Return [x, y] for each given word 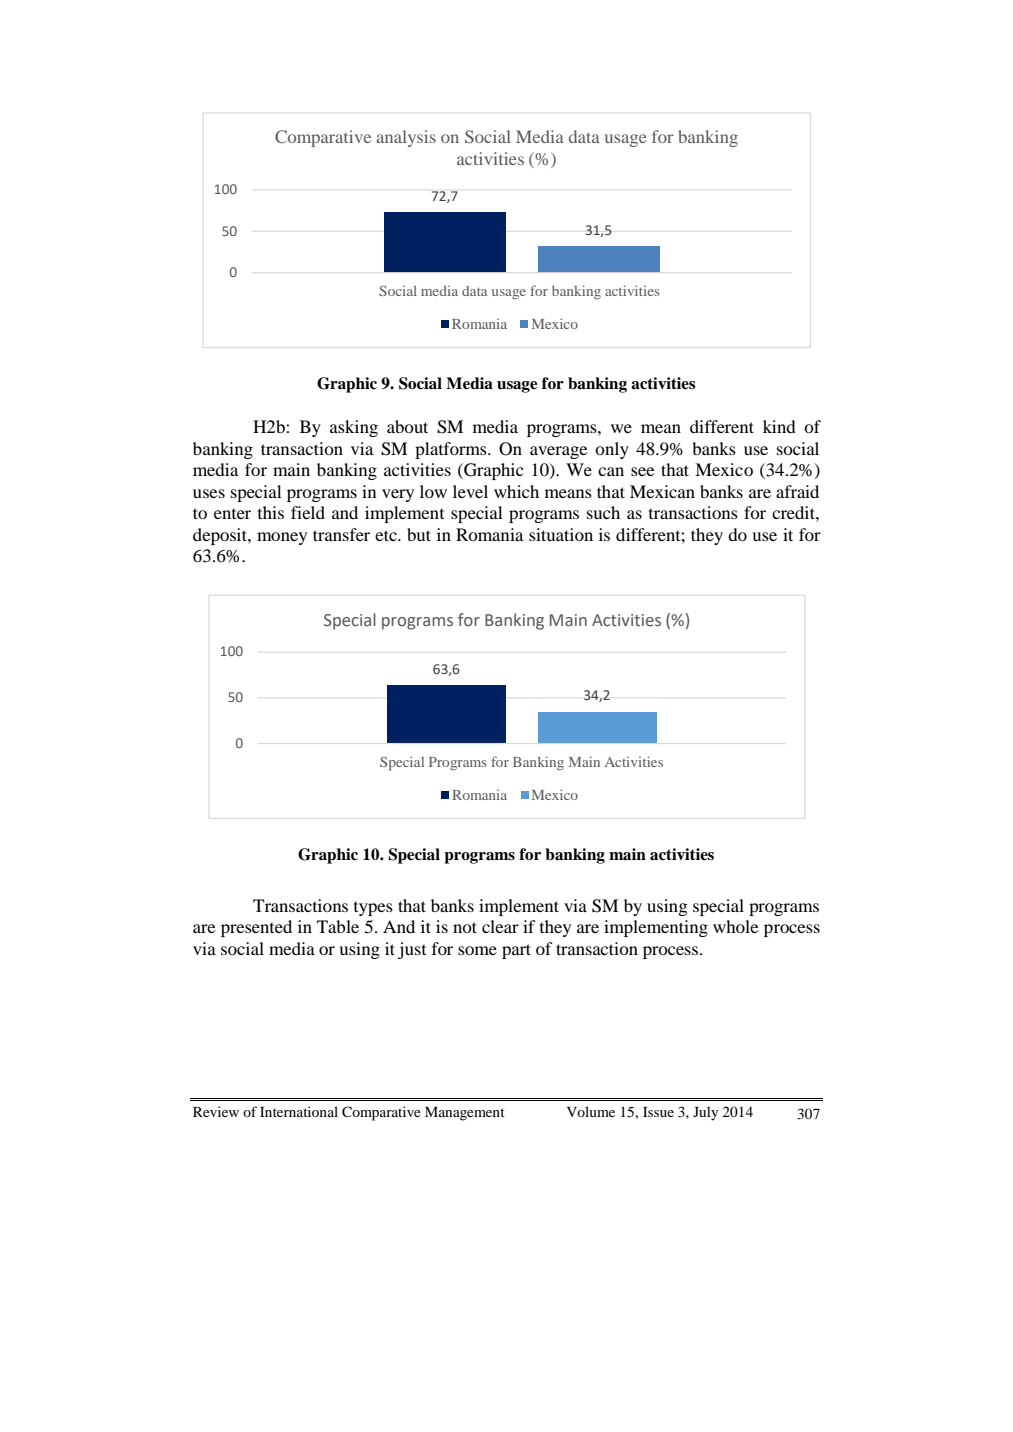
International [299, 1111]
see [643, 471]
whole [736, 926]
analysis [406, 138]
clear [500, 926]
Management [465, 1114]
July [705, 1113]
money [282, 538]
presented [256, 928]
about [407, 426]
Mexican [662, 491]
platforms [452, 450]
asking [354, 428]
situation [561, 534]
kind [779, 426]
